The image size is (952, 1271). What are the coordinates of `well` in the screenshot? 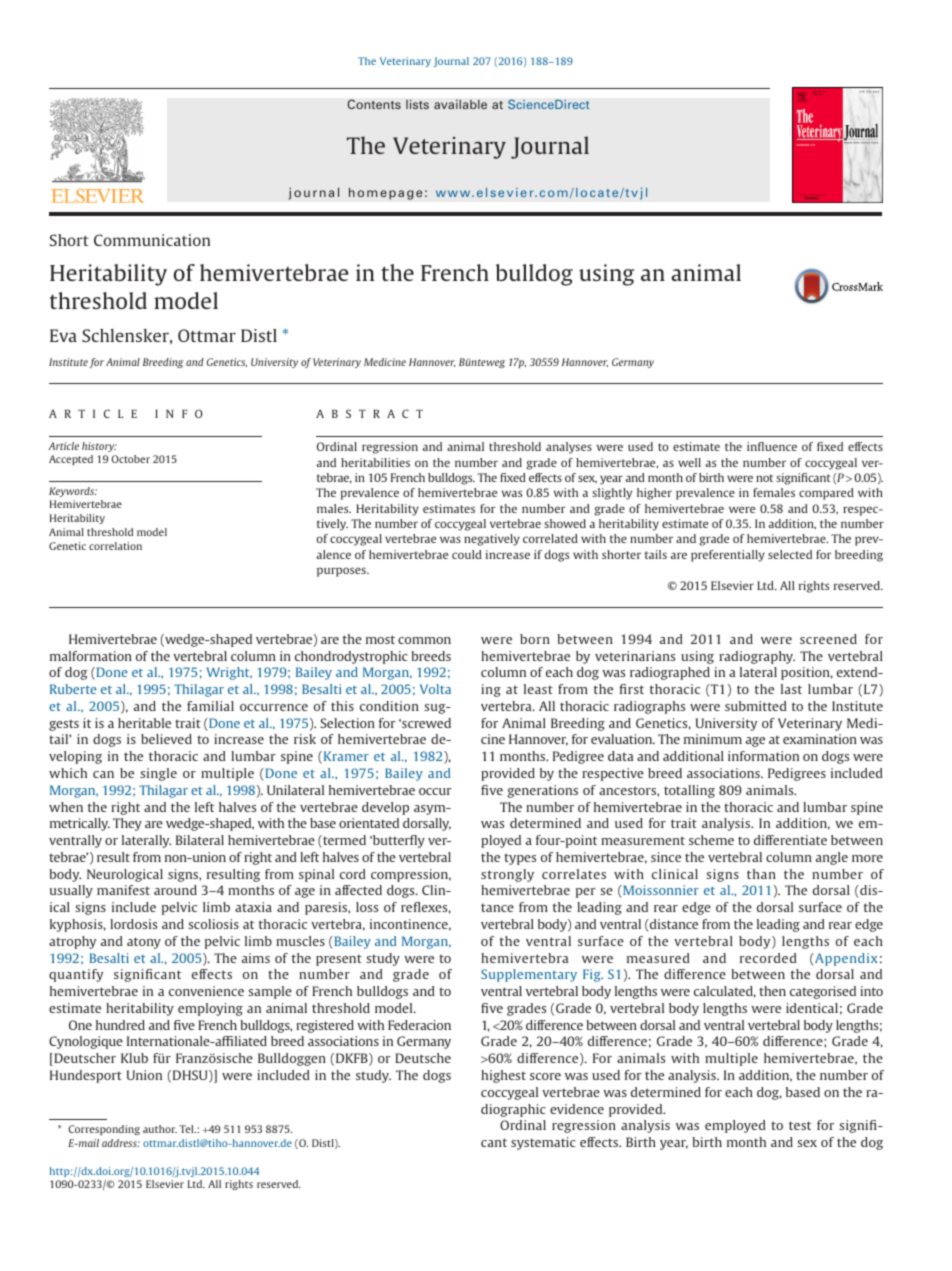 It's located at (689, 462).
